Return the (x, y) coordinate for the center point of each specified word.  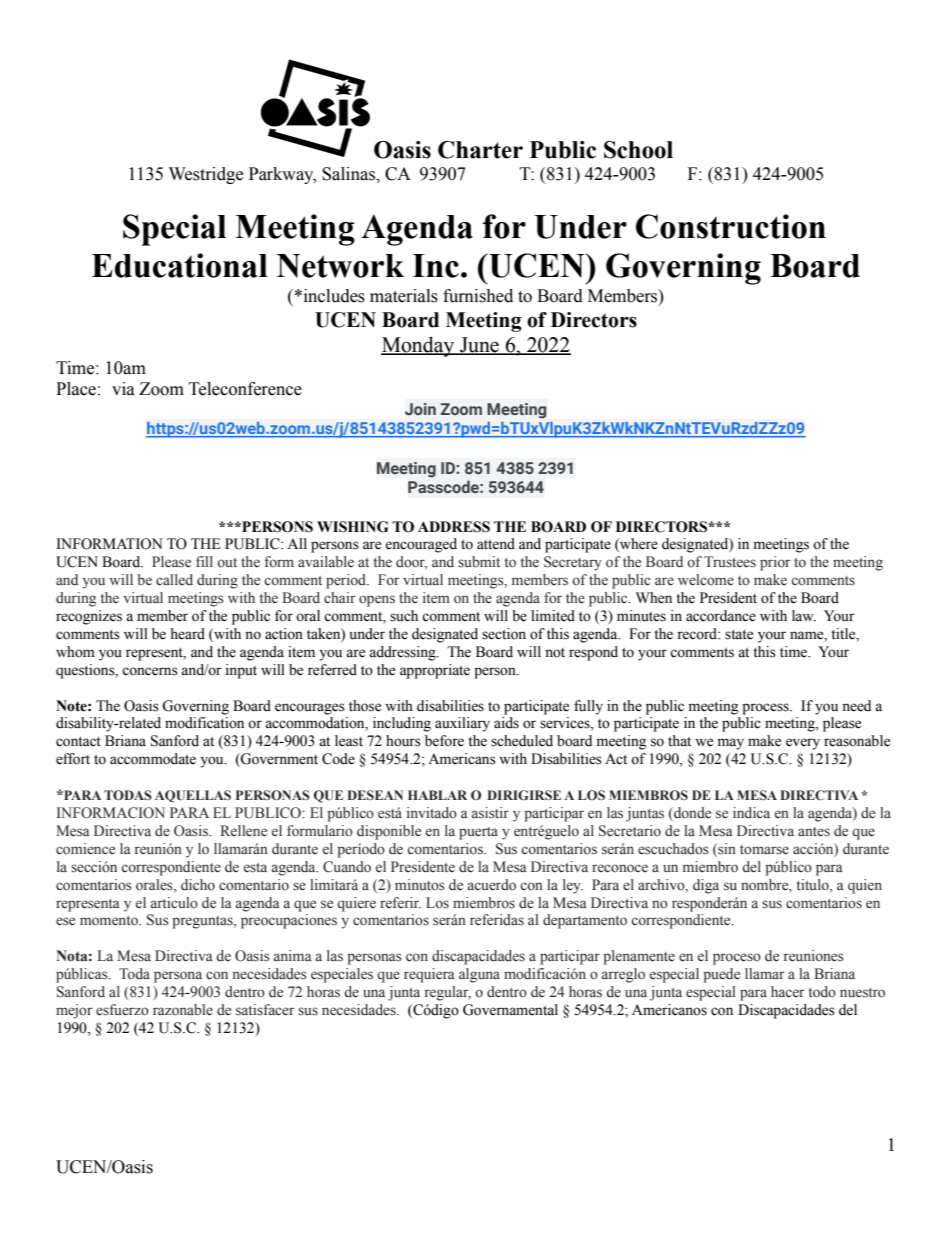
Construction (731, 226)
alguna (479, 975)
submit (479, 561)
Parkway (282, 175)
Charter (480, 150)
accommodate (153, 759)
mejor (74, 1011)
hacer (788, 991)
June (479, 345)
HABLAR (437, 795)
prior (775, 563)
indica (751, 812)
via (123, 389)
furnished (478, 296)
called (174, 580)
